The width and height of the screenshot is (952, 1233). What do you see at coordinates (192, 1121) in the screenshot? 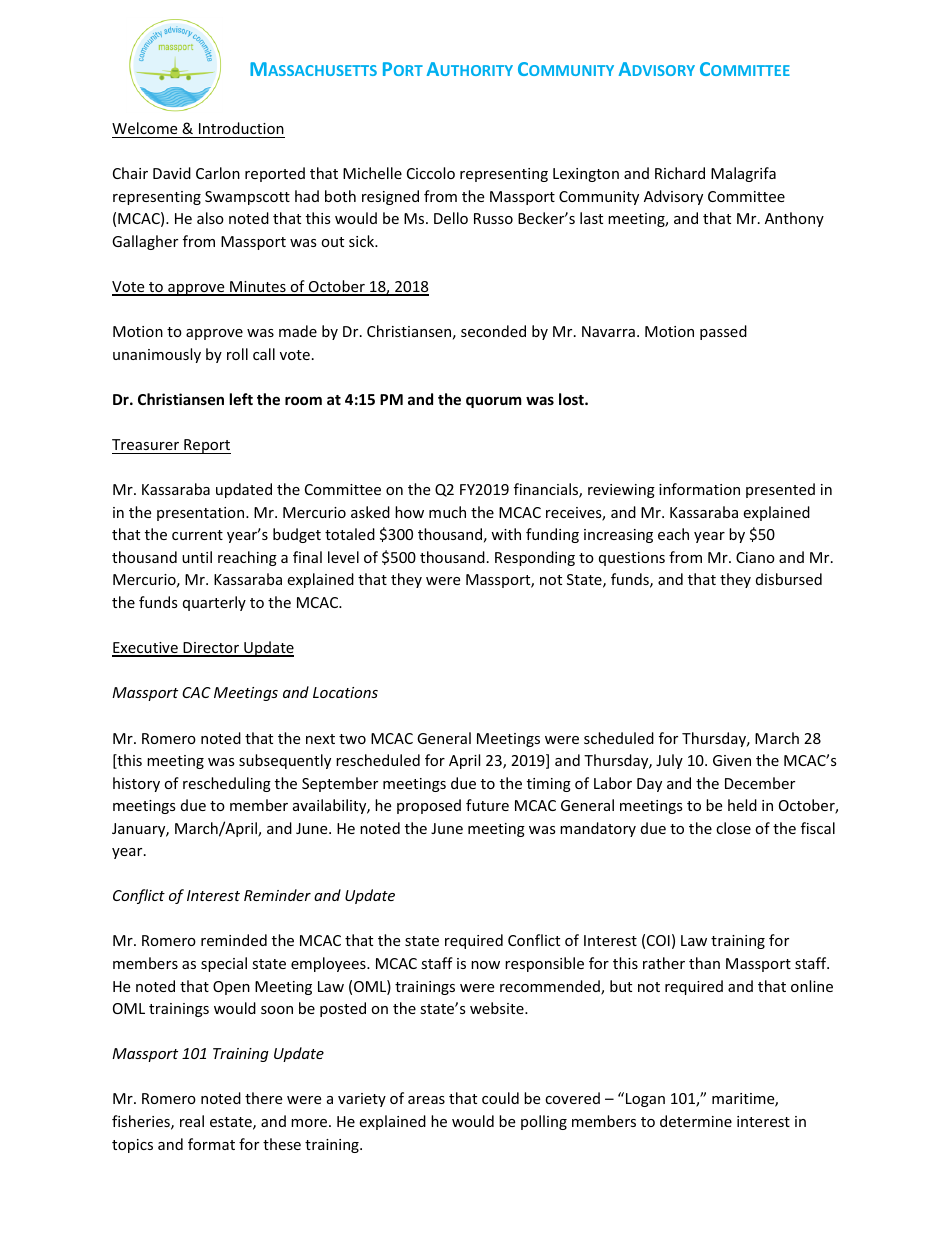
I see `real` at bounding box center [192, 1121].
